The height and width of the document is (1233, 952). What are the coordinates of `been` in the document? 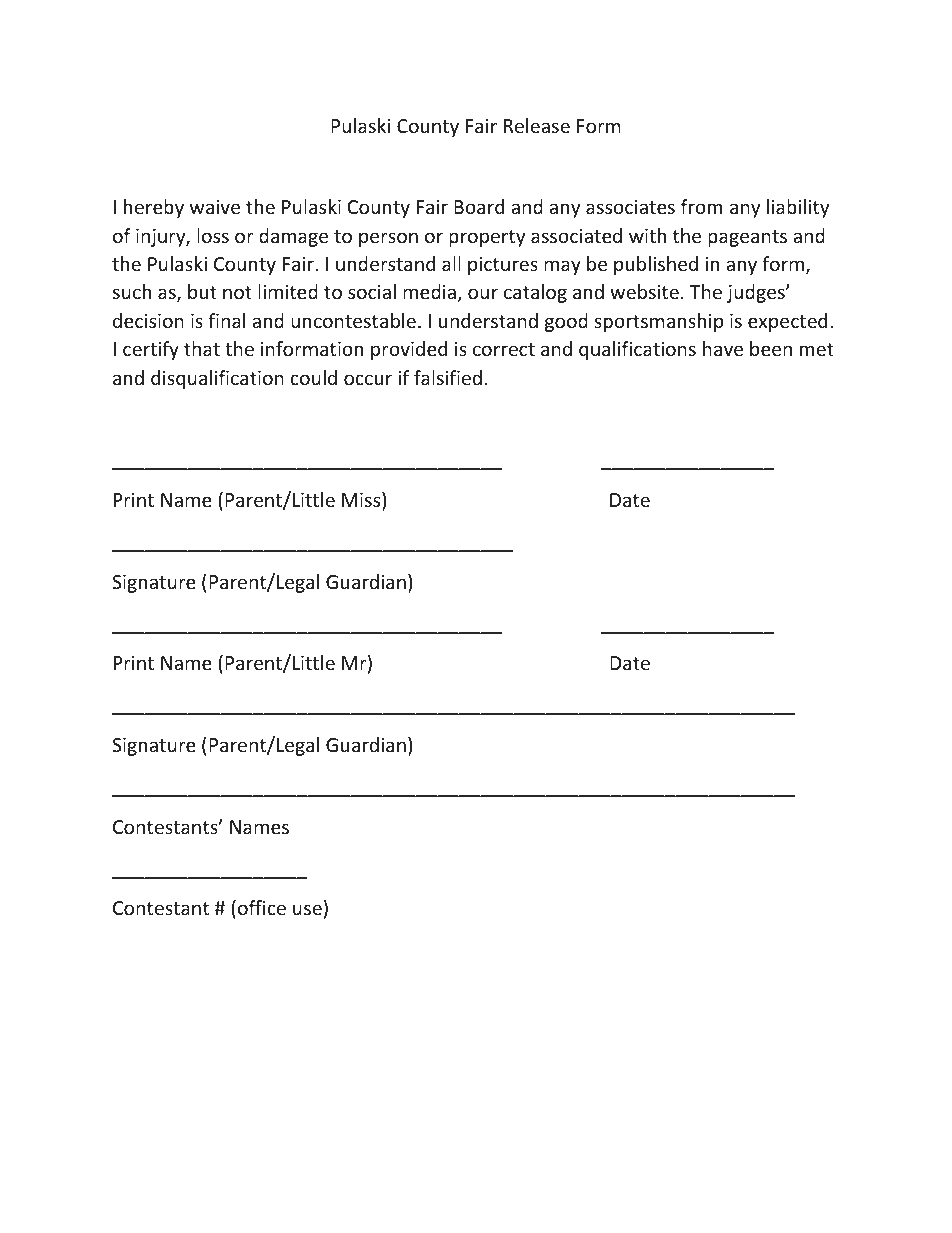 It's located at (771, 348).
